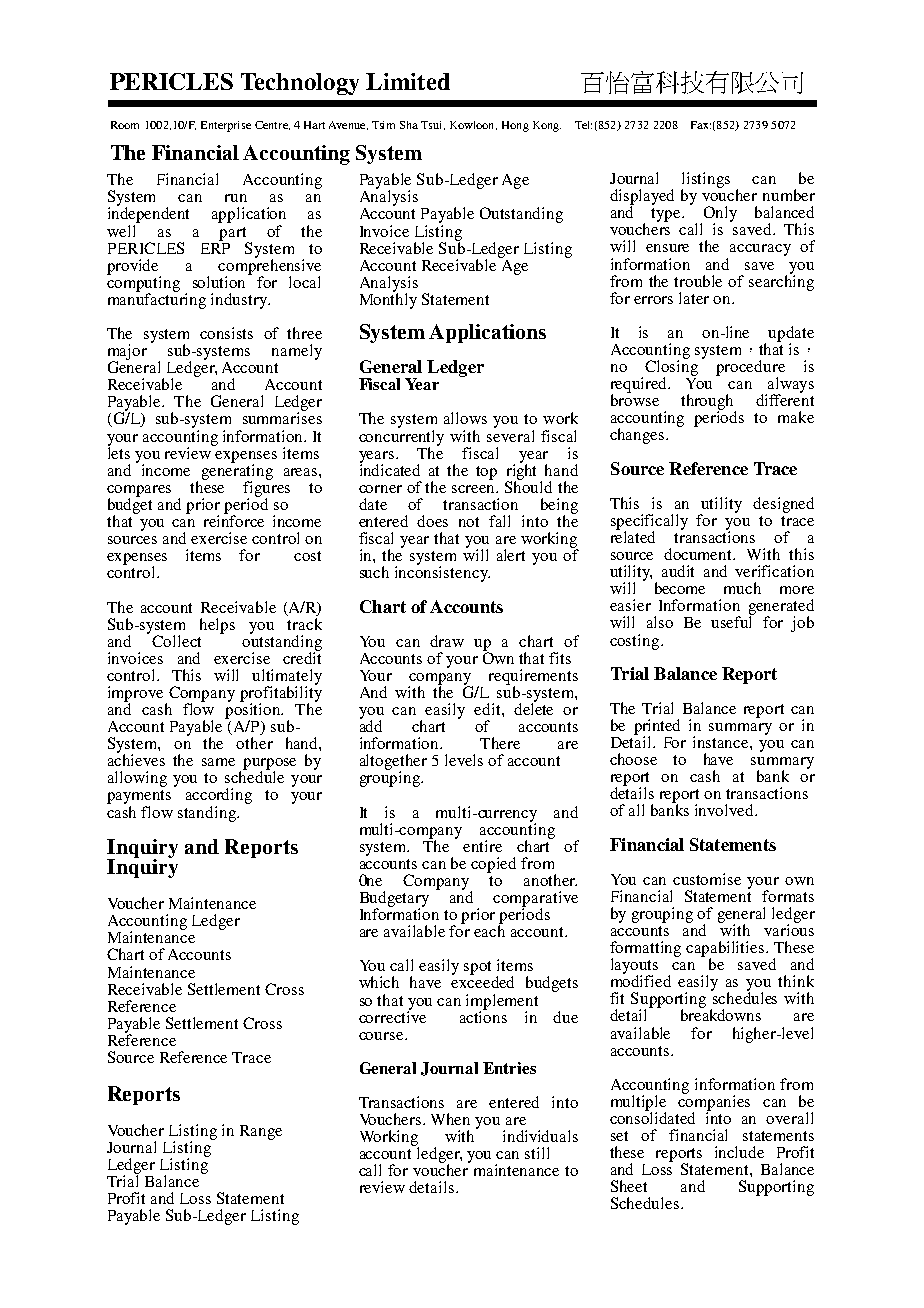  Describe the element at coordinates (261, 1132) in the image. I see `Range` at that location.
